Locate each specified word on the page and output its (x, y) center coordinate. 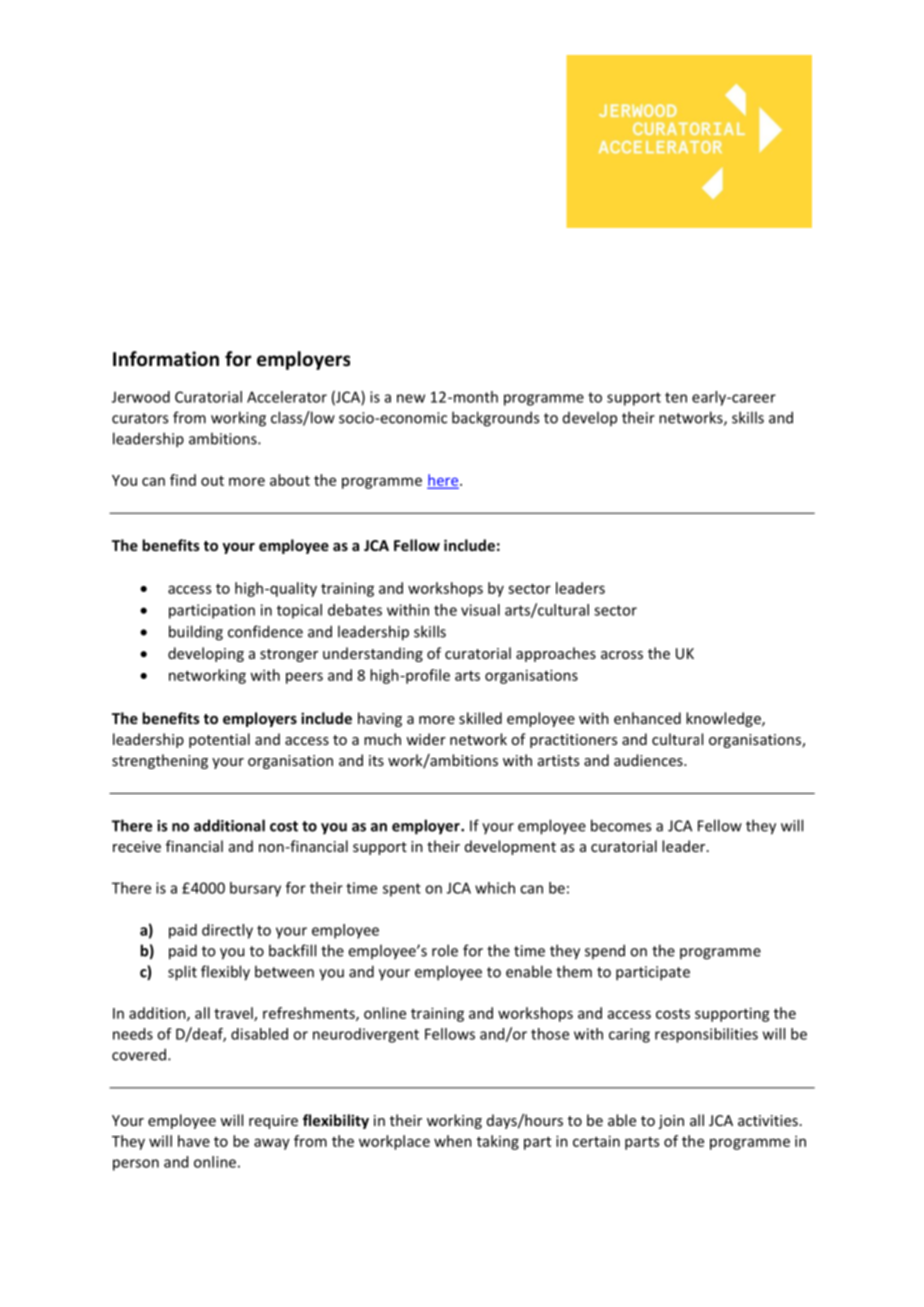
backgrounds (495, 419)
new (411, 398)
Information (166, 359)
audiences (649, 760)
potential (219, 740)
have (194, 1141)
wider (426, 739)
